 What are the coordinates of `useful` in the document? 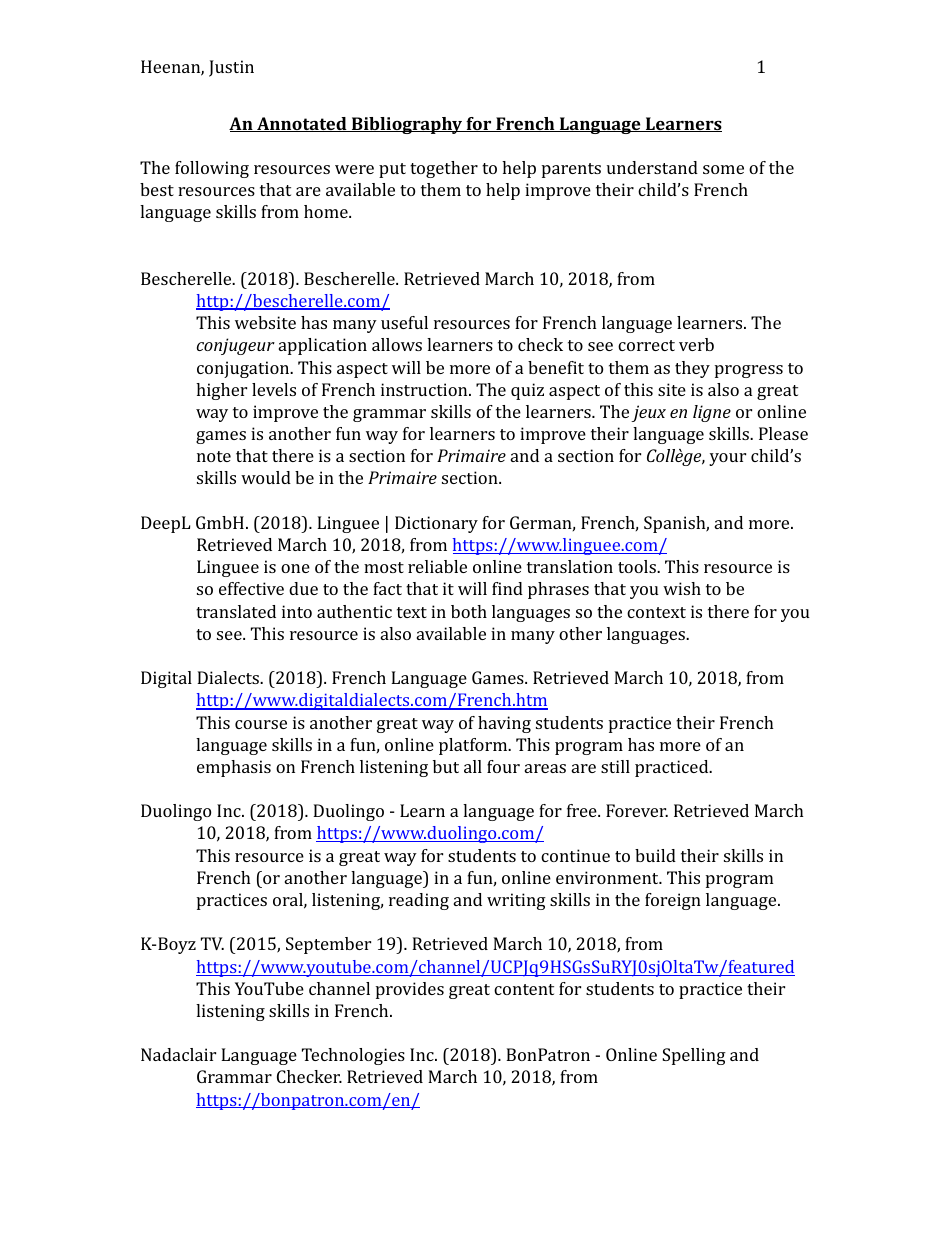 It's located at (404, 322).
